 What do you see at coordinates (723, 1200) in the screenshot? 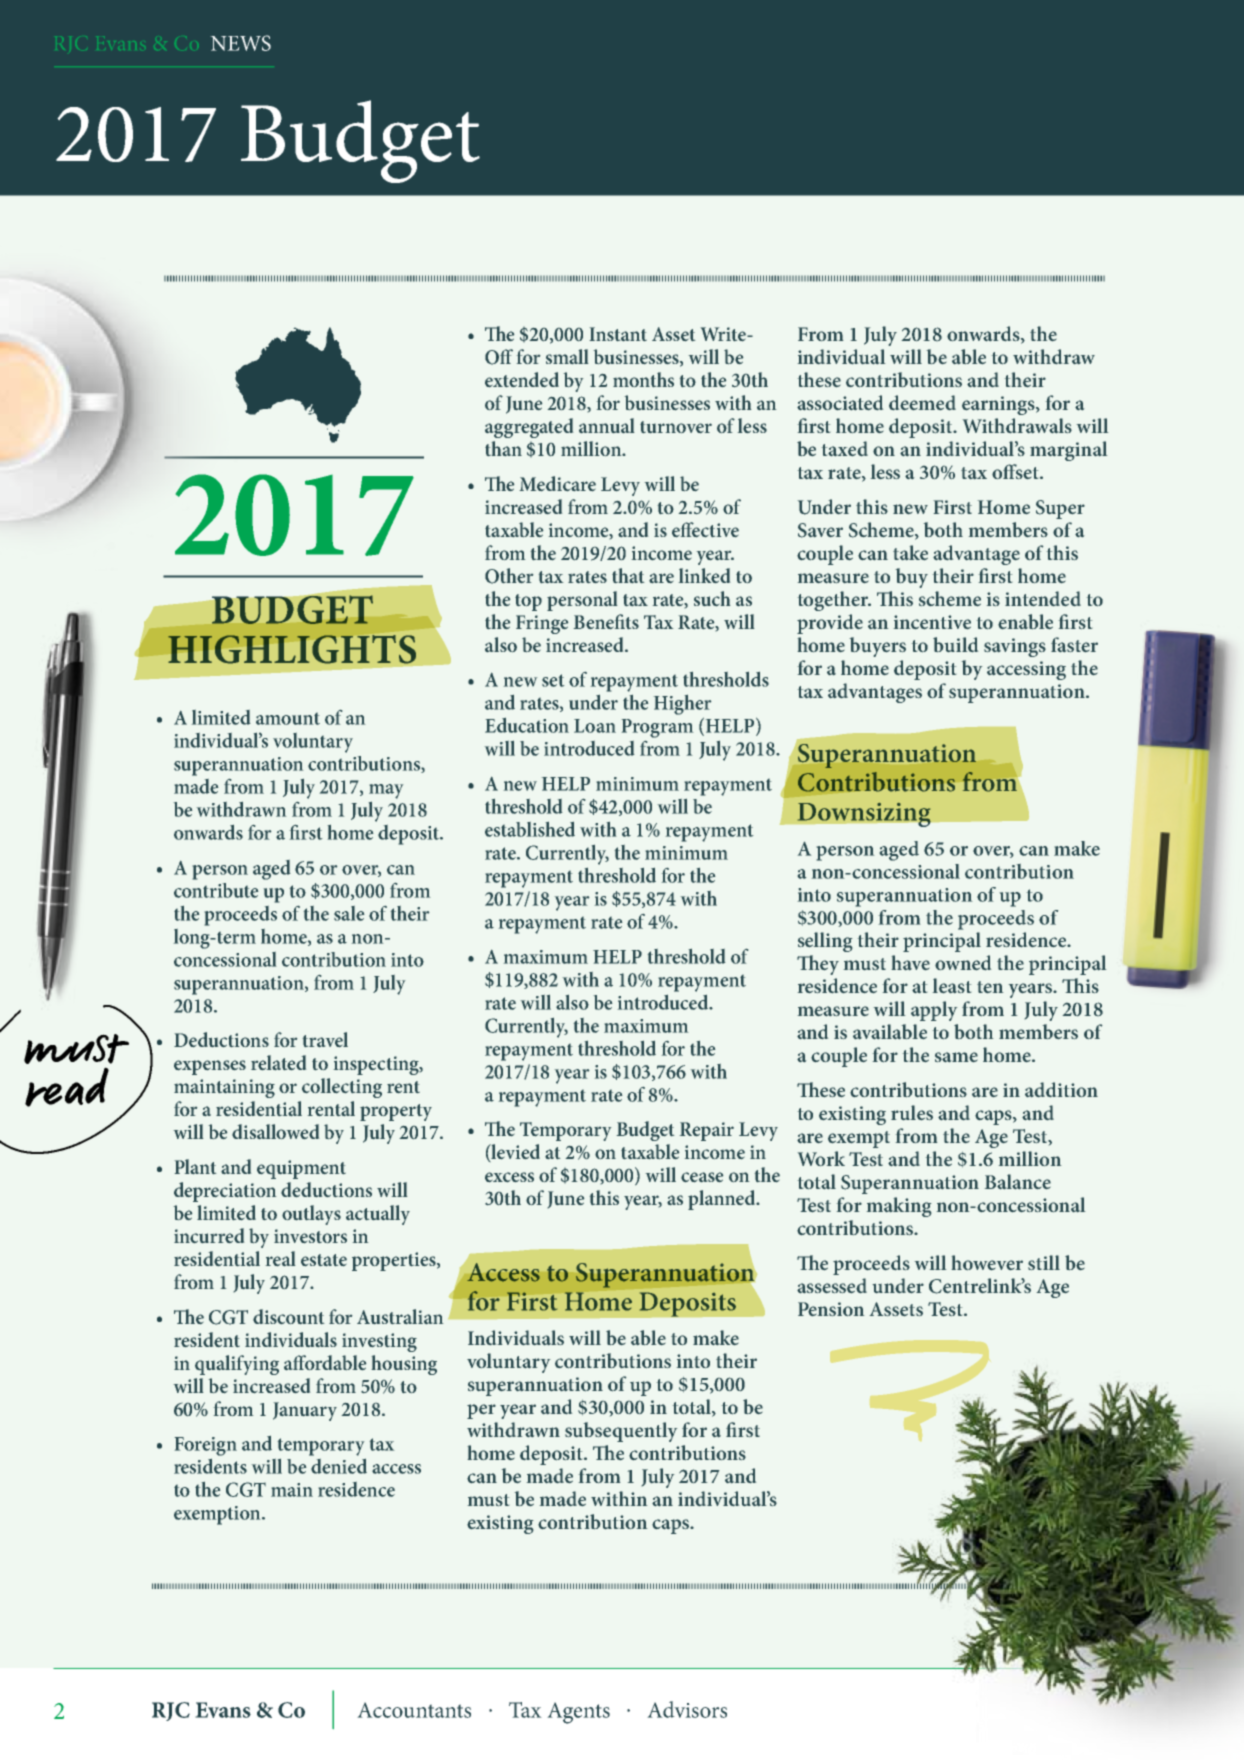
I see `planned` at bounding box center [723, 1200].
